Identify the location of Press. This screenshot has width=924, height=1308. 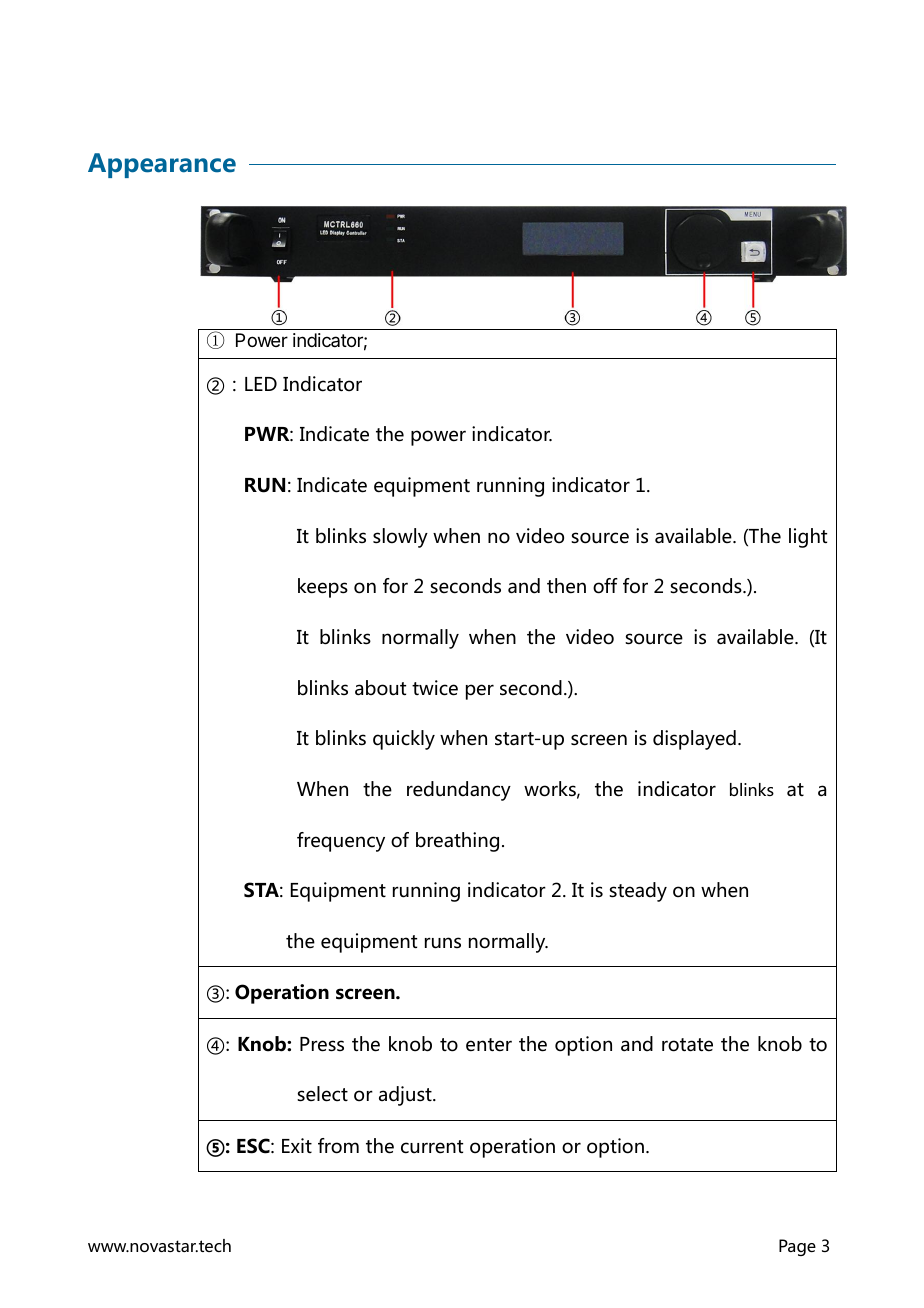
(322, 1044).
